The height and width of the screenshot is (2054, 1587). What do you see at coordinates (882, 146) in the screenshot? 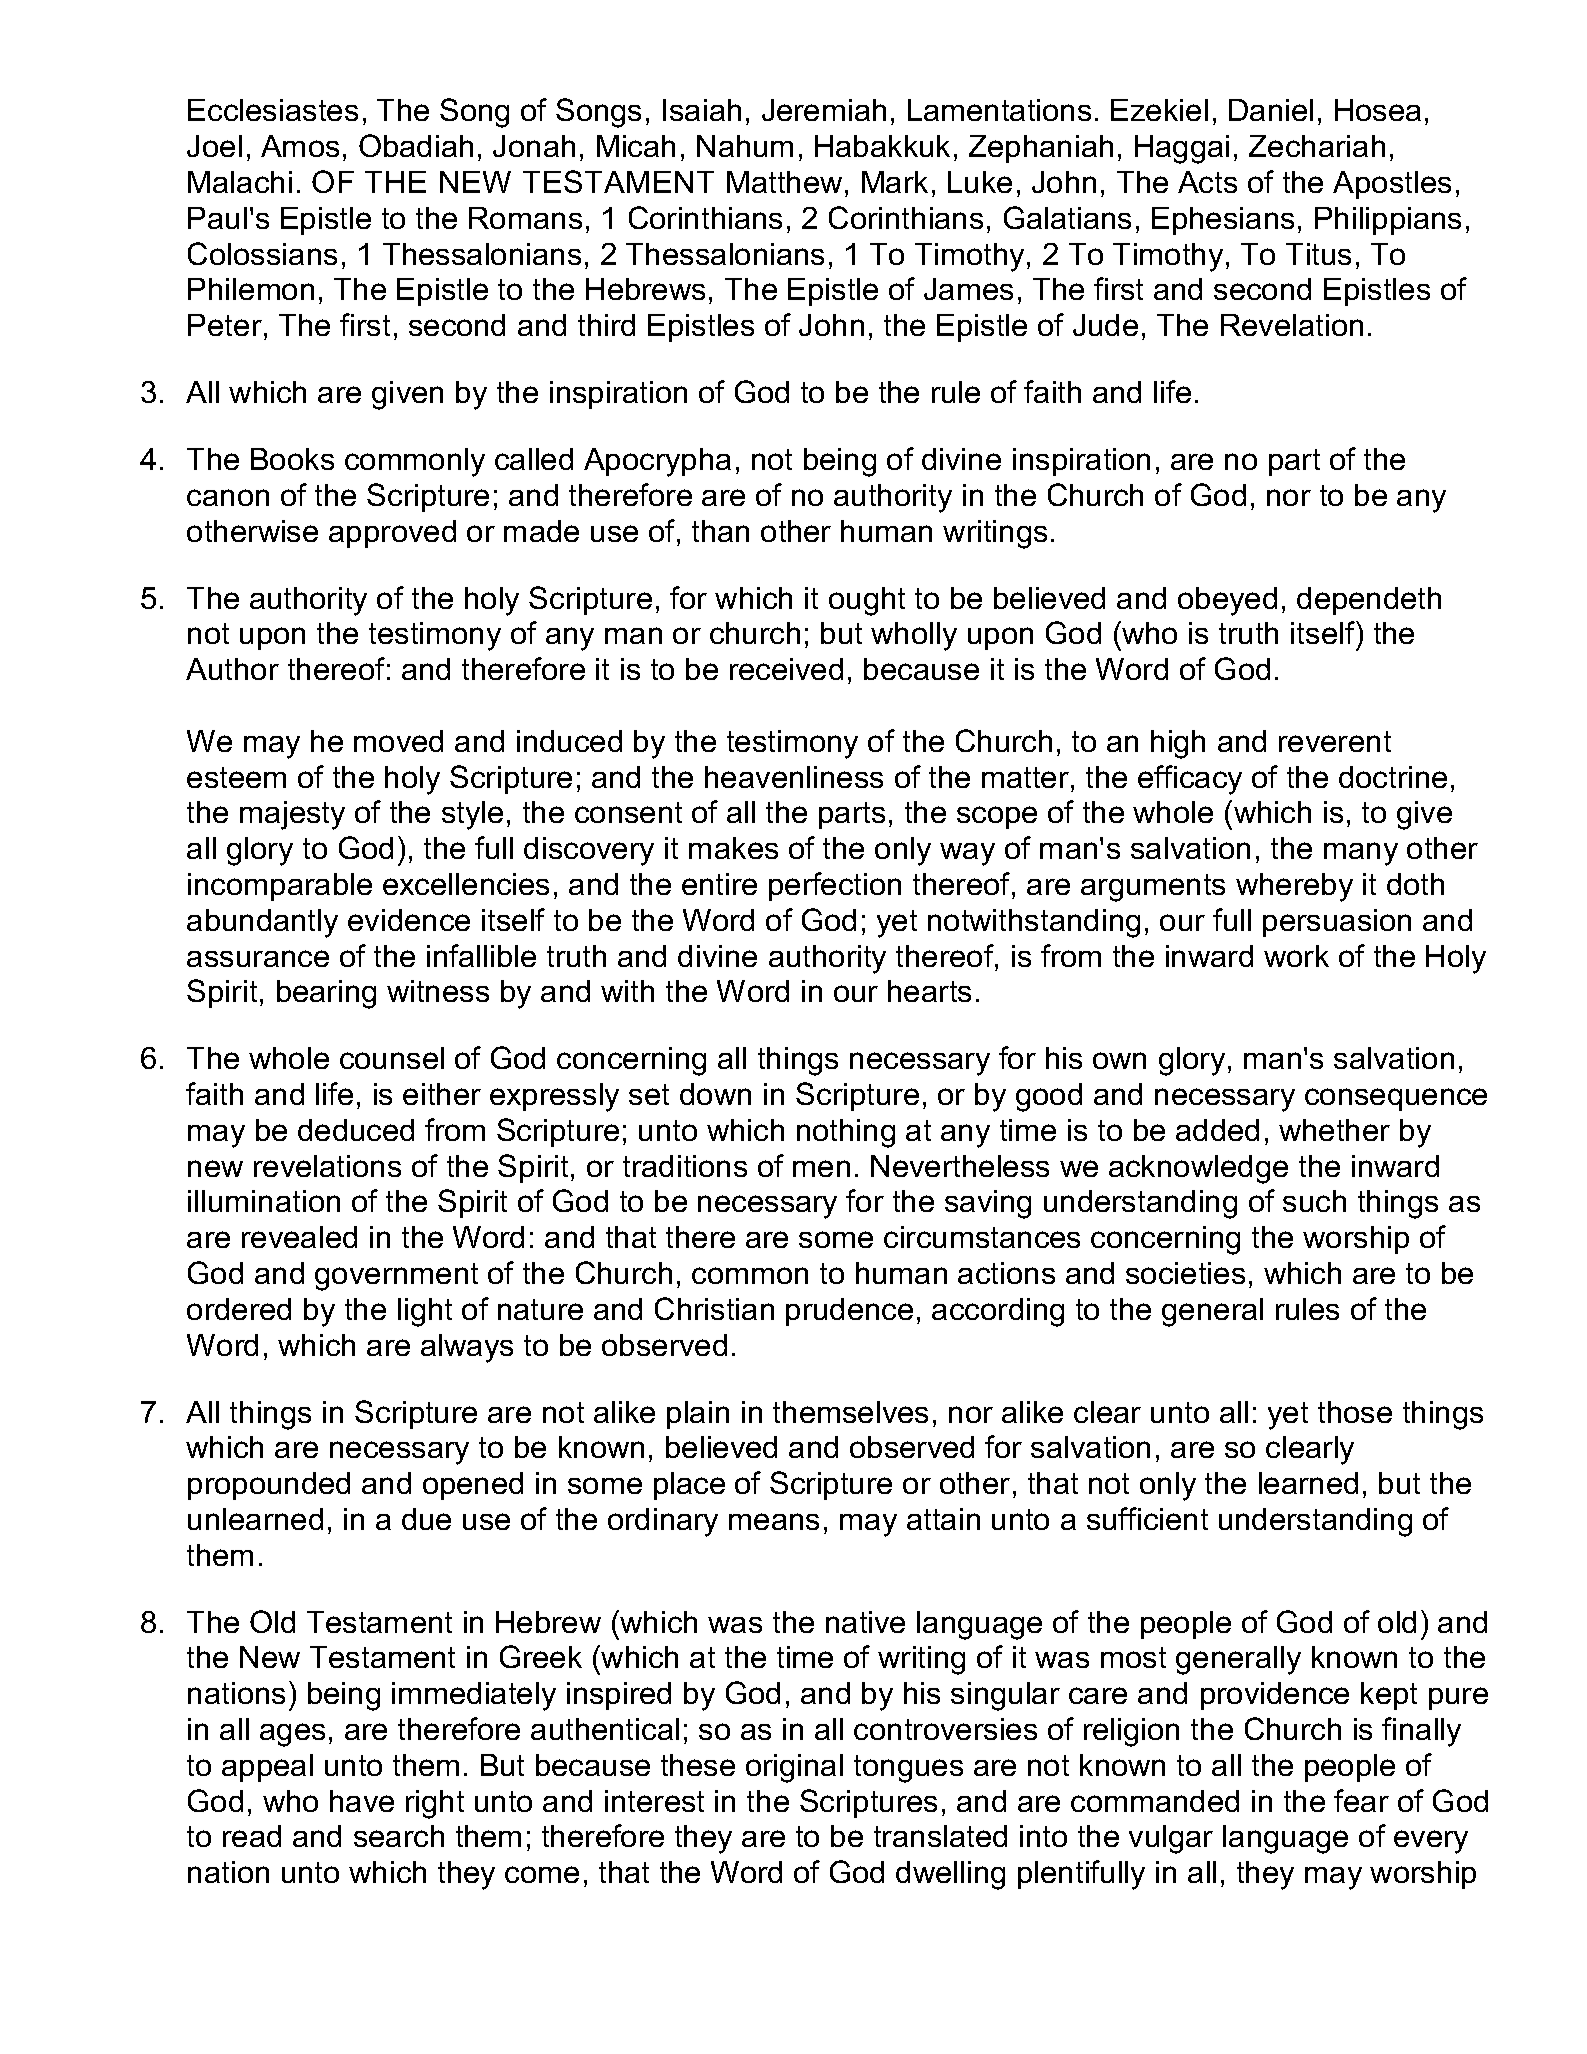
I see `Habakkuk` at bounding box center [882, 146].
